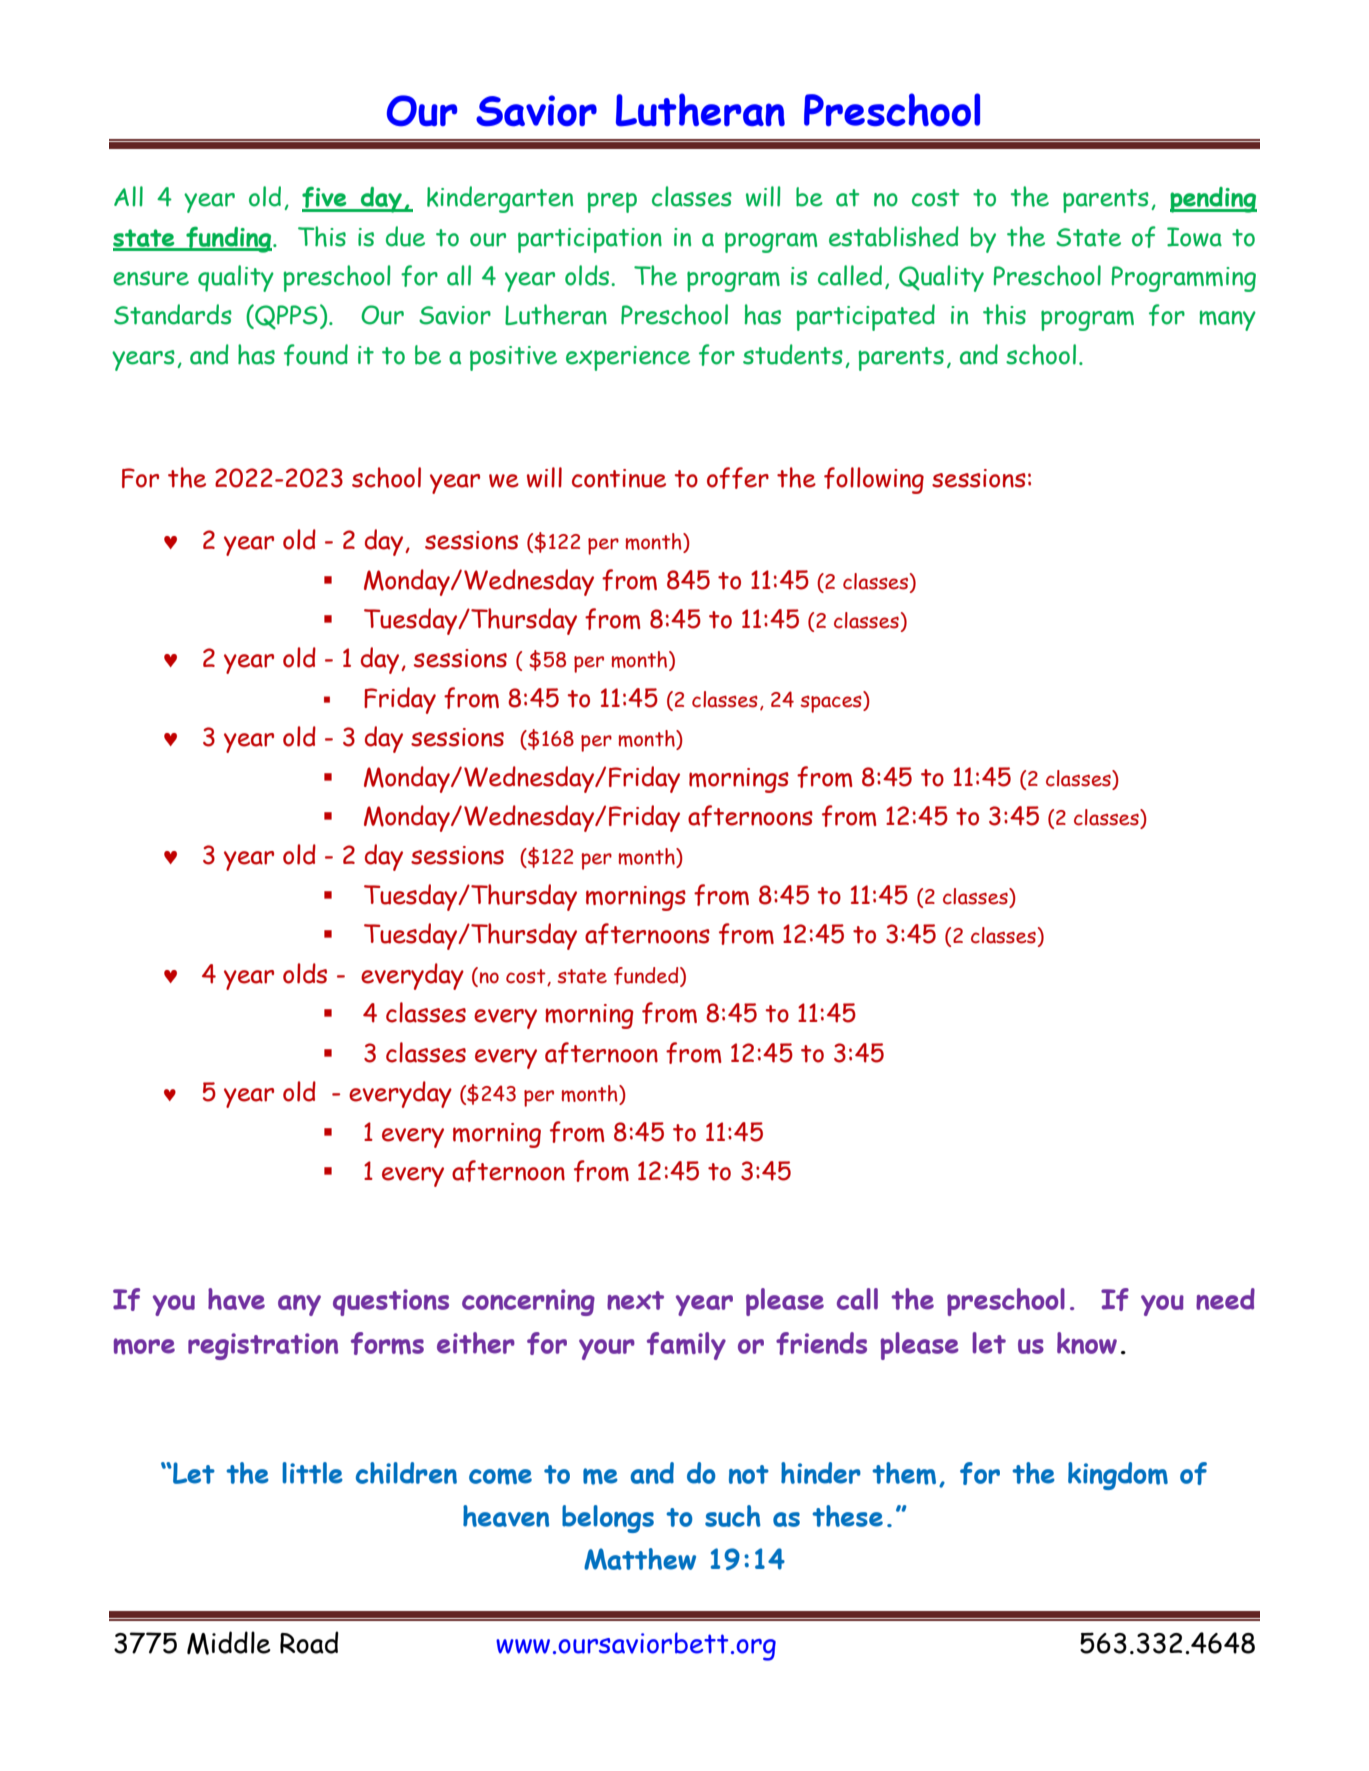 The height and width of the page is (1771, 1369). Describe the element at coordinates (1194, 237) in the page. I see `Iowa` at that location.
